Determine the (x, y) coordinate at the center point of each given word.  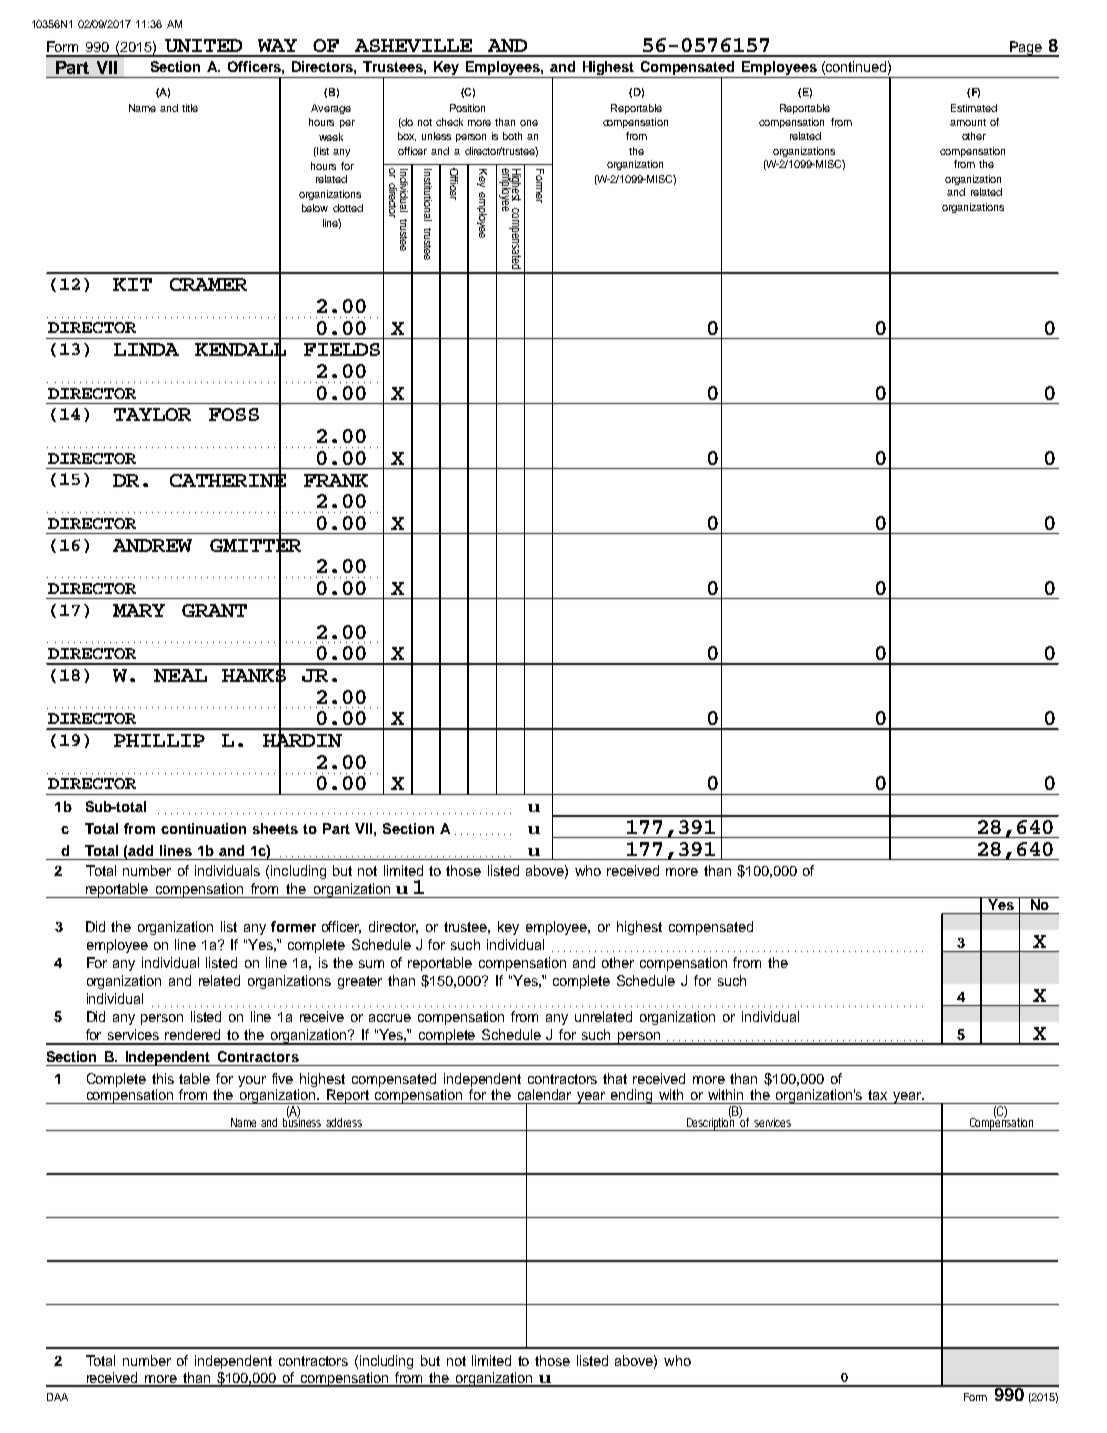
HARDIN (302, 741)
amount (968, 122)
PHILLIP (159, 740)
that (615, 1078)
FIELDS (342, 349)
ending (632, 1096)
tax (877, 1095)
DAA (57, 1397)
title (190, 108)
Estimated (974, 108)
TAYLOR (152, 414)
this (163, 1078)
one (529, 123)
